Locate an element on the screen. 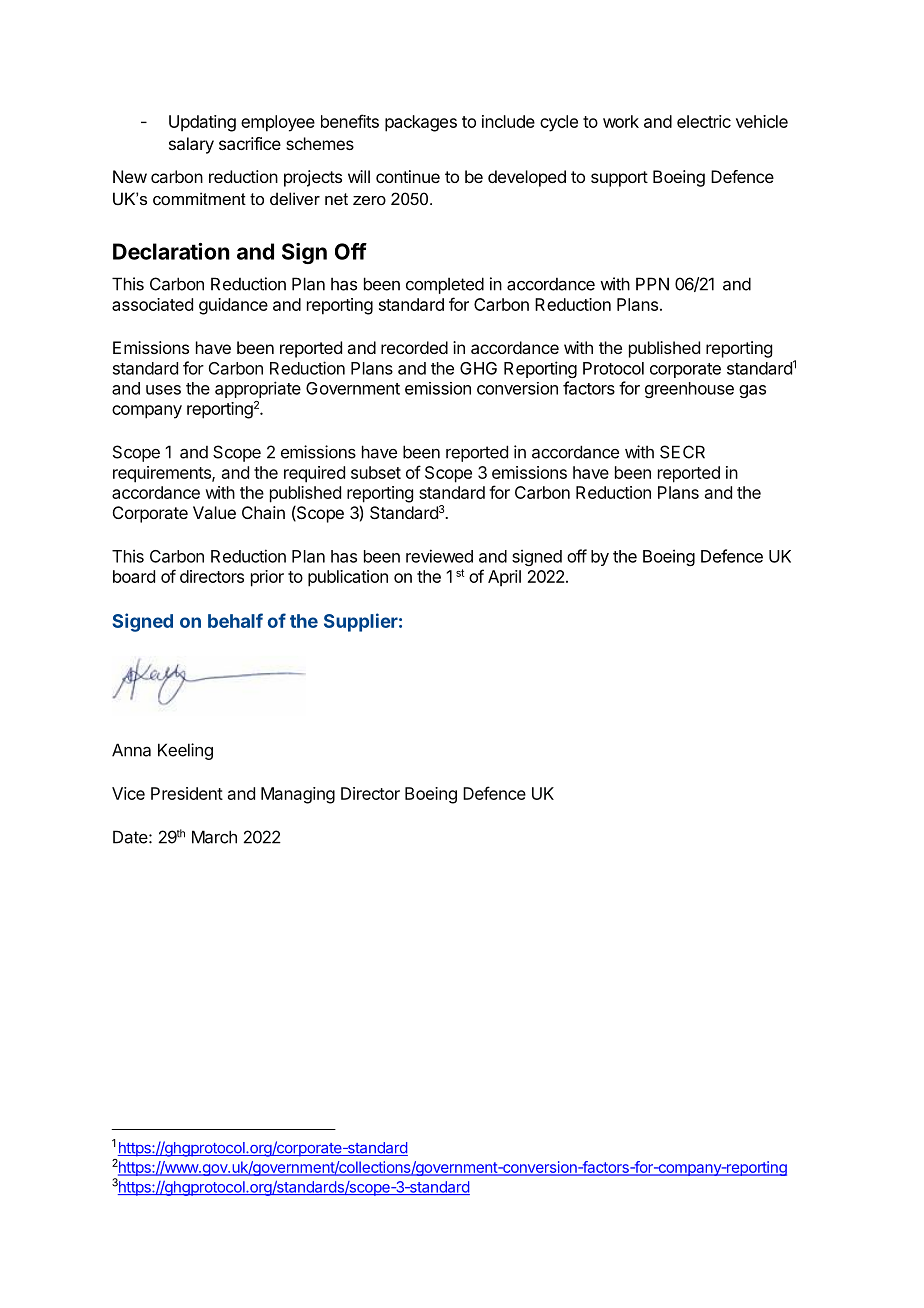 Image resolution: width=924 pixels, height=1308 pixels. gas is located at coordinates (752, 391).
